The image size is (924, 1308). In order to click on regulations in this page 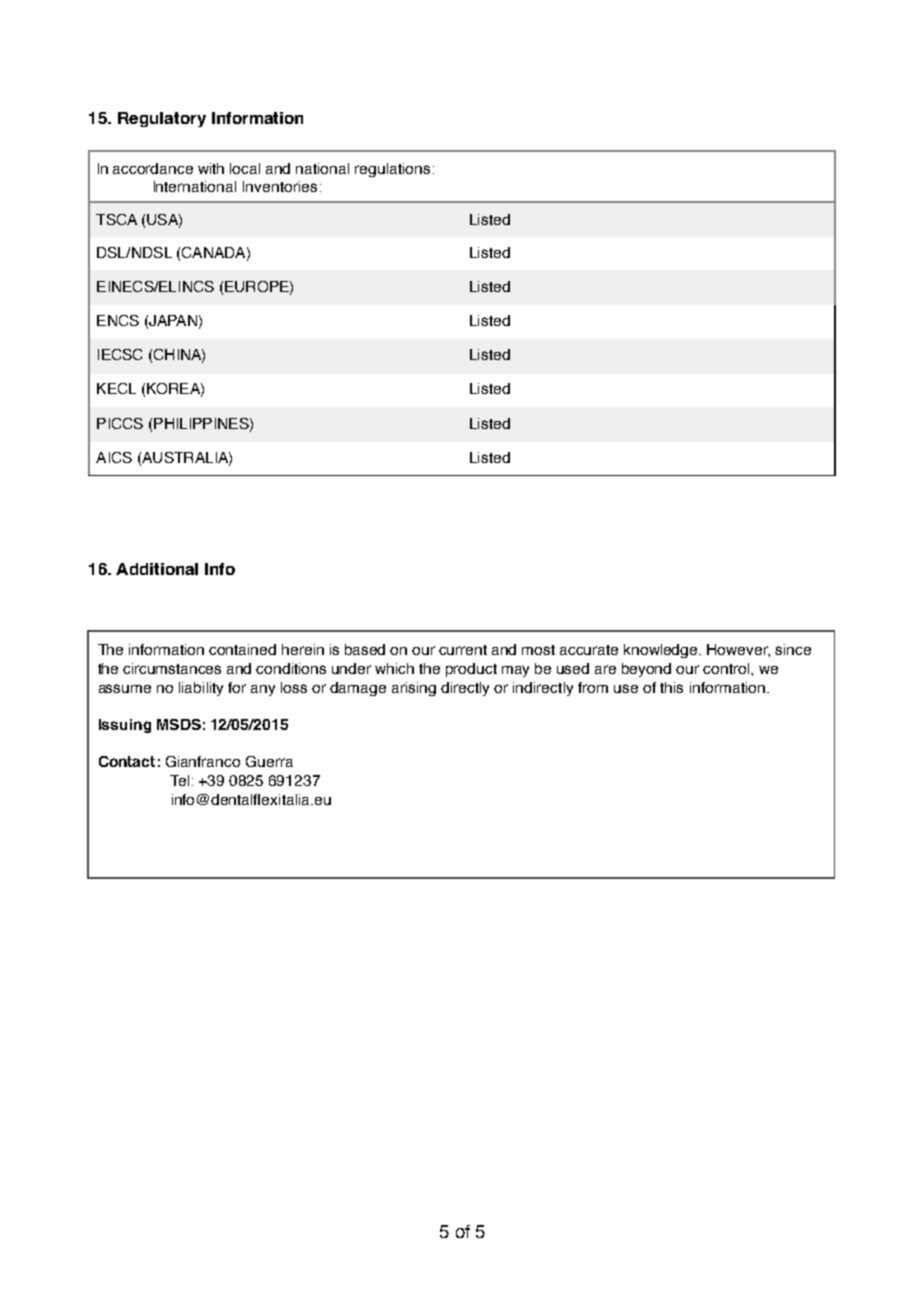, I will do `click(392, 170)`.
